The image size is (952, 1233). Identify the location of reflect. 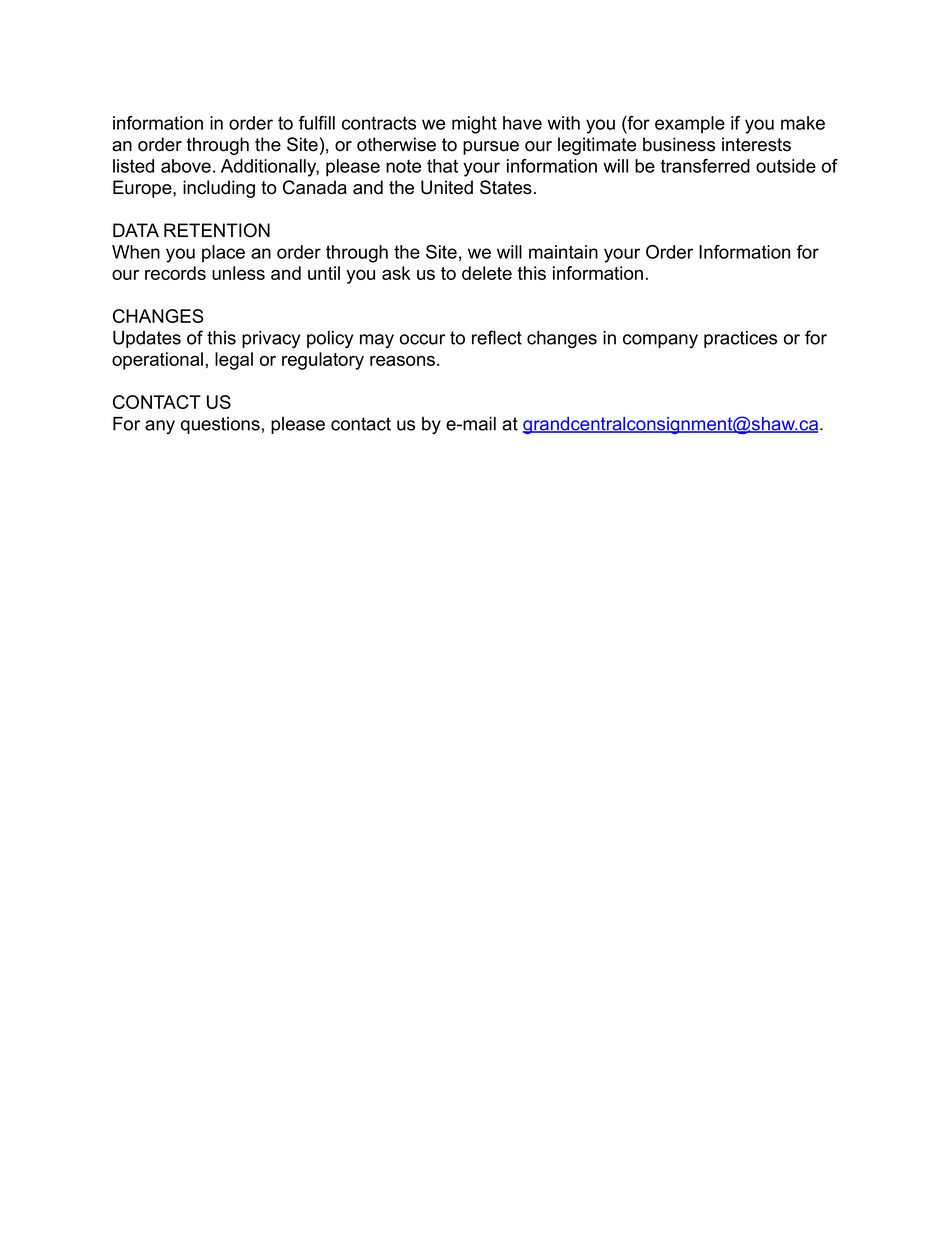
(497, 337).
